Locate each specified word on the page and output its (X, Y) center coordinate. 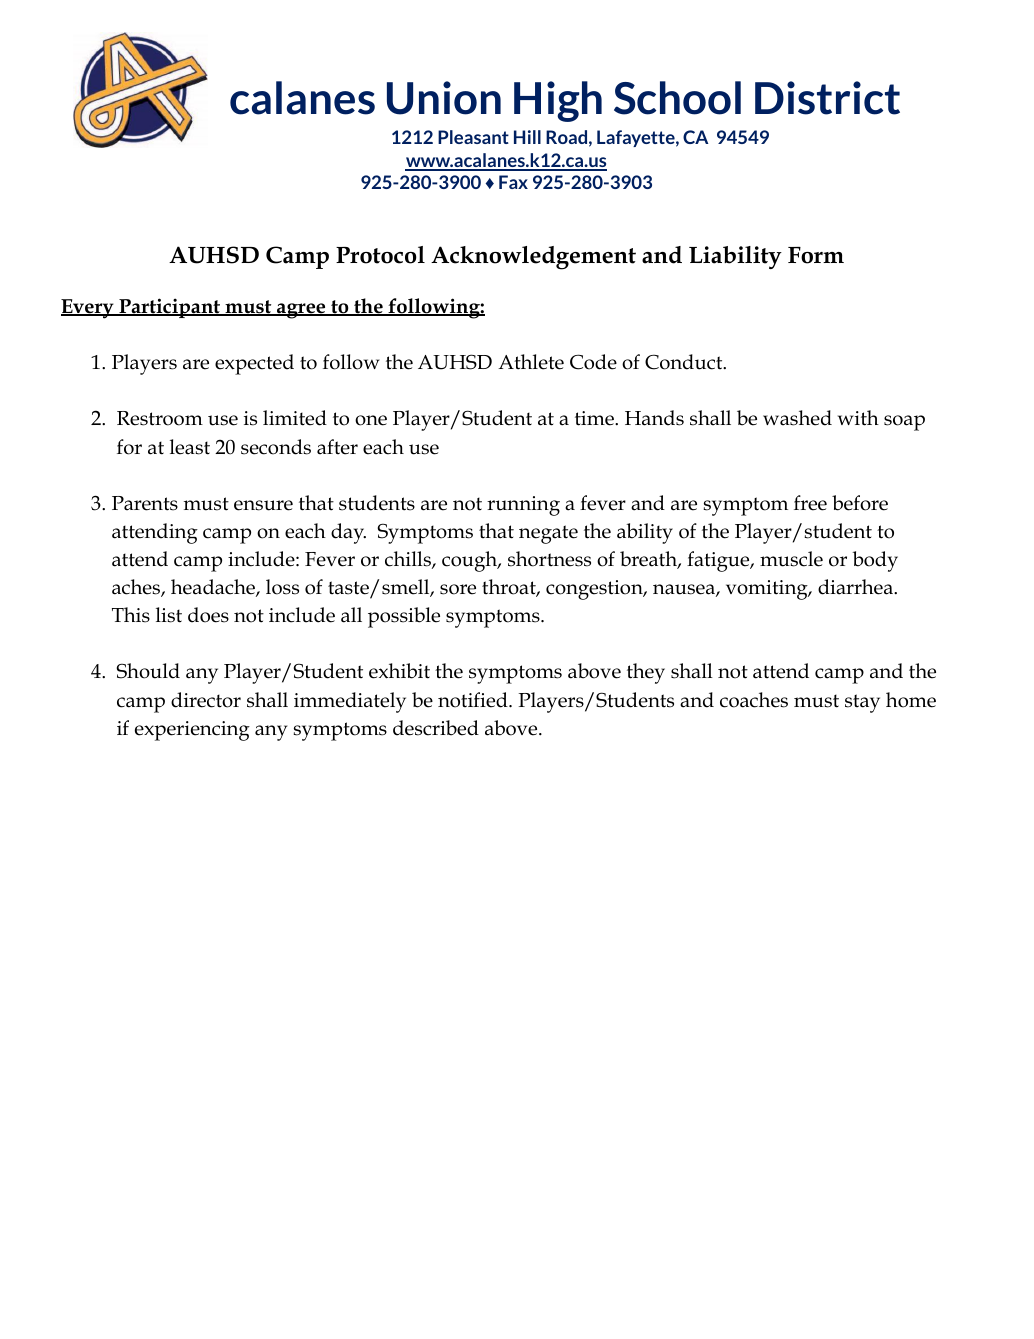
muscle (791, 559)
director (206, 700)
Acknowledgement (533, 258)
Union (444, 98)
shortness (549, 559)
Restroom (160, 418)
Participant (170, 308)
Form (816, 255)
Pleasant (473, 137)
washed (797, 418)
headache (214, 588)
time (595, 418)
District (827, 98)
